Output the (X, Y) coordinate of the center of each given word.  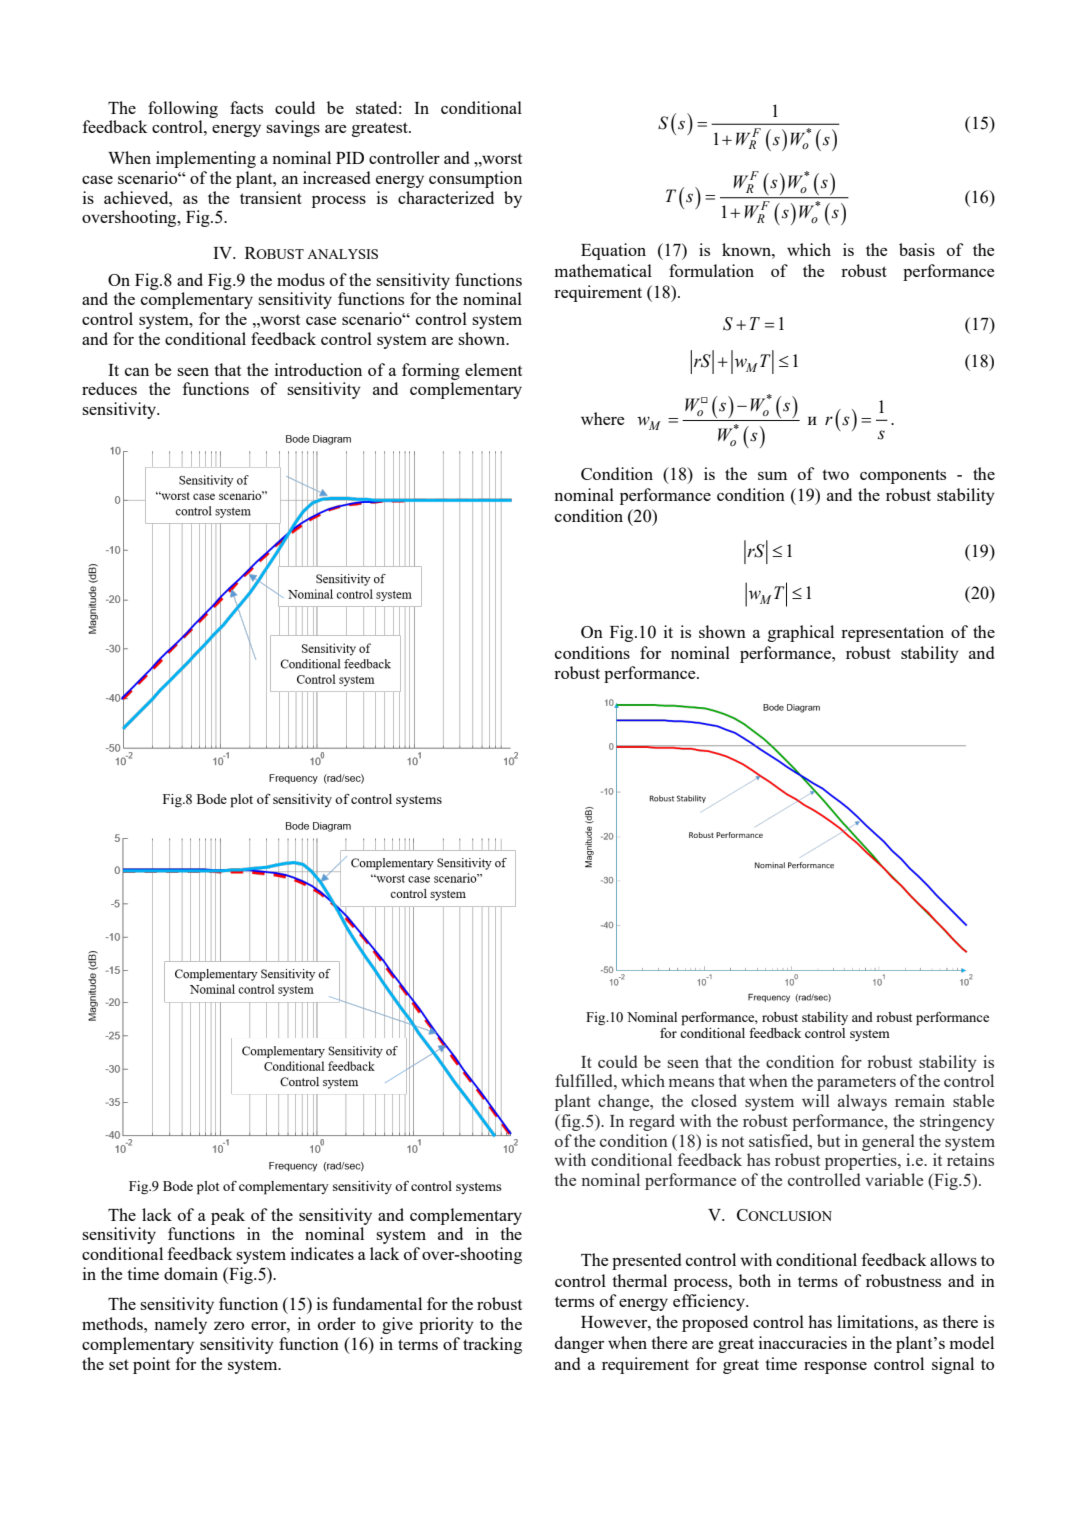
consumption (475, 179)
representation (892, 633)
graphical (801, 633)
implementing (206, 159)
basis (917, 249)
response (835, 1368)
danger (579, 1344)
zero (229, 1326)
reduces (109, 388)
